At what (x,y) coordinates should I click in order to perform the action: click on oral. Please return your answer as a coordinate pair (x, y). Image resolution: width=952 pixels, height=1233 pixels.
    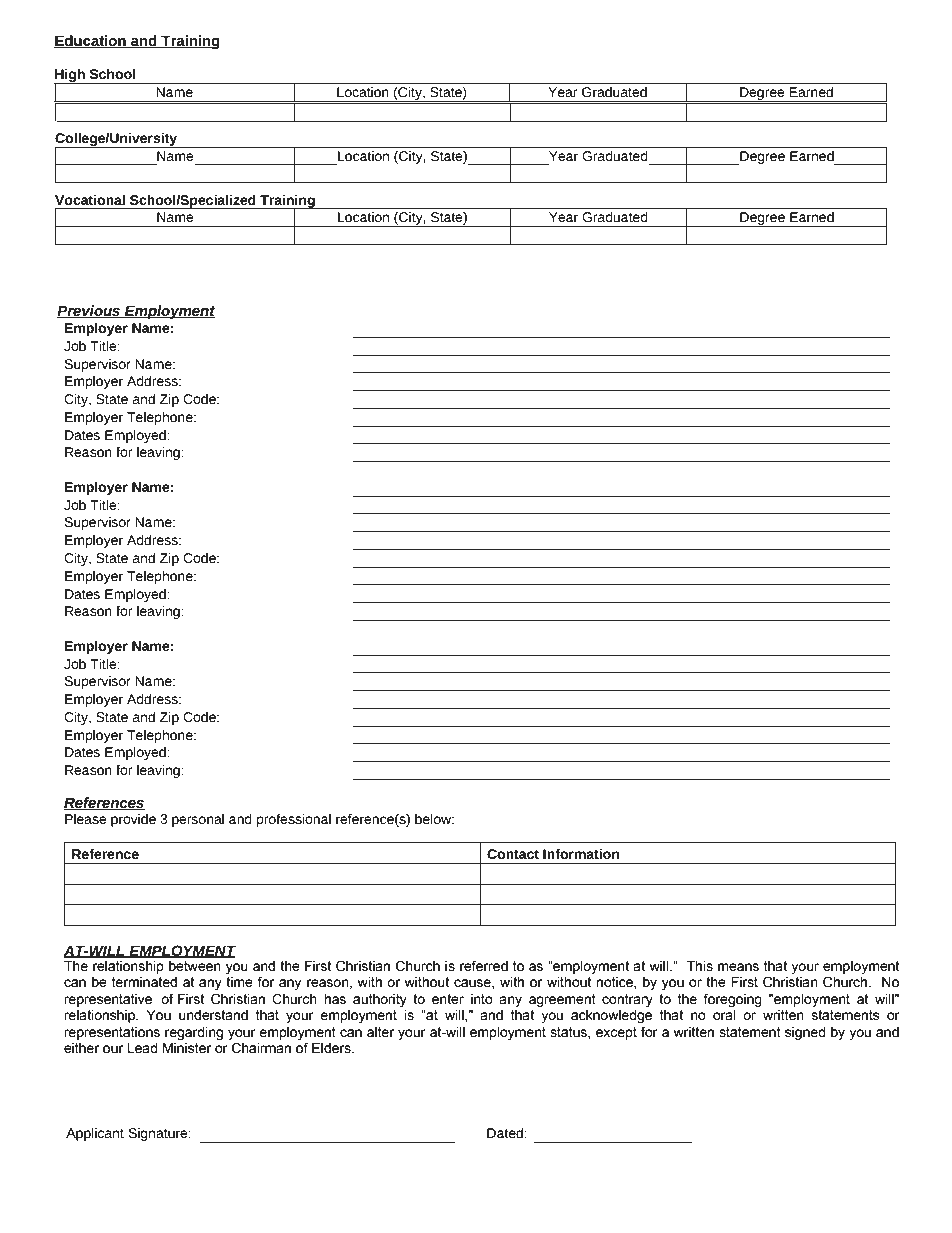
    Looking at the image, I should click on (724, 1015).
